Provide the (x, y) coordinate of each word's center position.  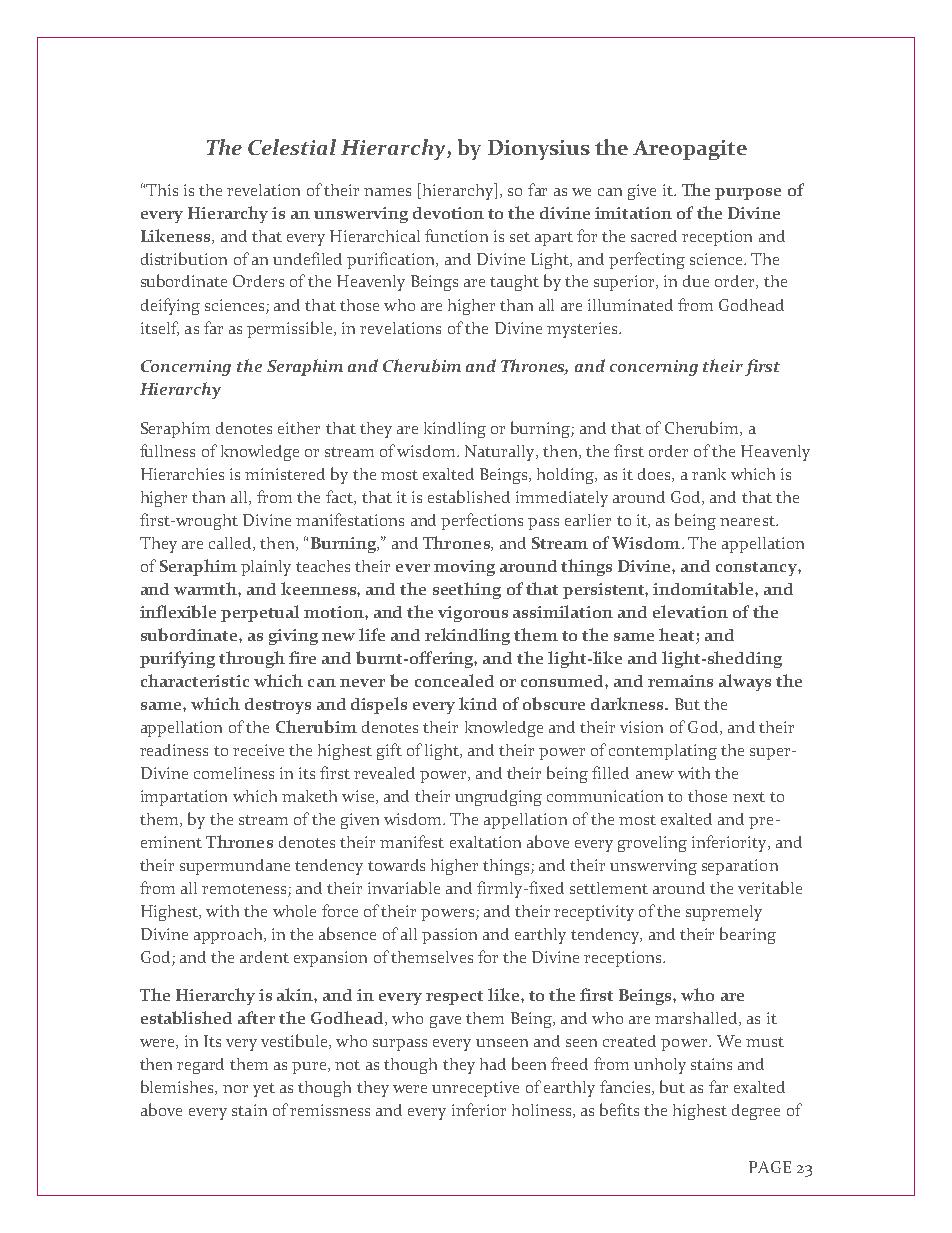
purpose (748, 194)
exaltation (485, 842)
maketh (309, 796)
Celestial (292, 147)
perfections (482, 521)
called (231, 544)
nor (235, 1089)
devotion (448, 213)
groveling (652, 844)
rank (709, 474)
